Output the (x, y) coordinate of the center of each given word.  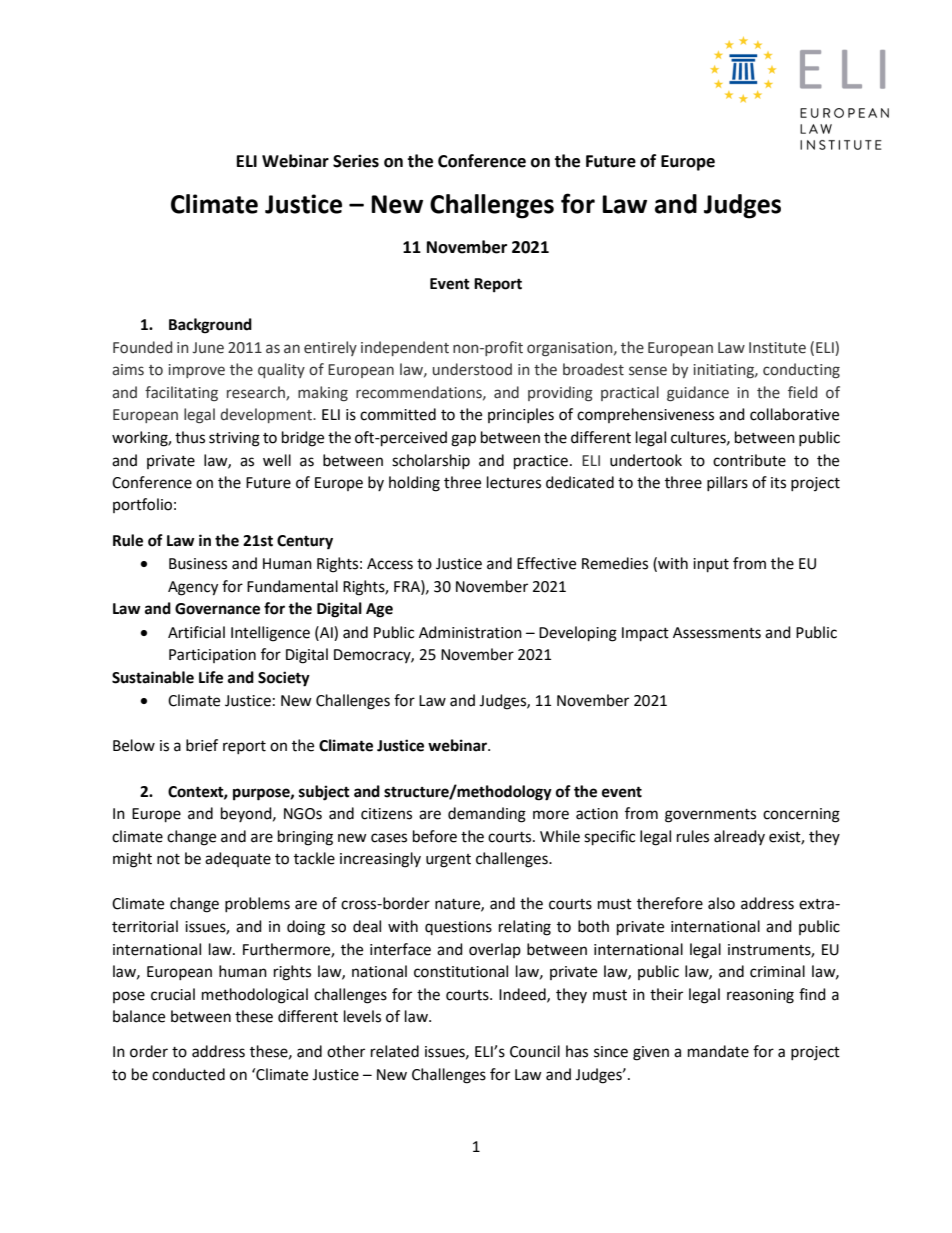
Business (198, 564)
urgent (448, 861)
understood (472, 369)
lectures (514, 482)
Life (211, 677)
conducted (188, 1074)
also (721, 903)
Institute (777, 348)
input (711, 565)
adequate (238, 859)
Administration (470, 632)
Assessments (717, 633)
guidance (698, 393)
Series (356, 161)
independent (405, 348)
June (208, 348)
